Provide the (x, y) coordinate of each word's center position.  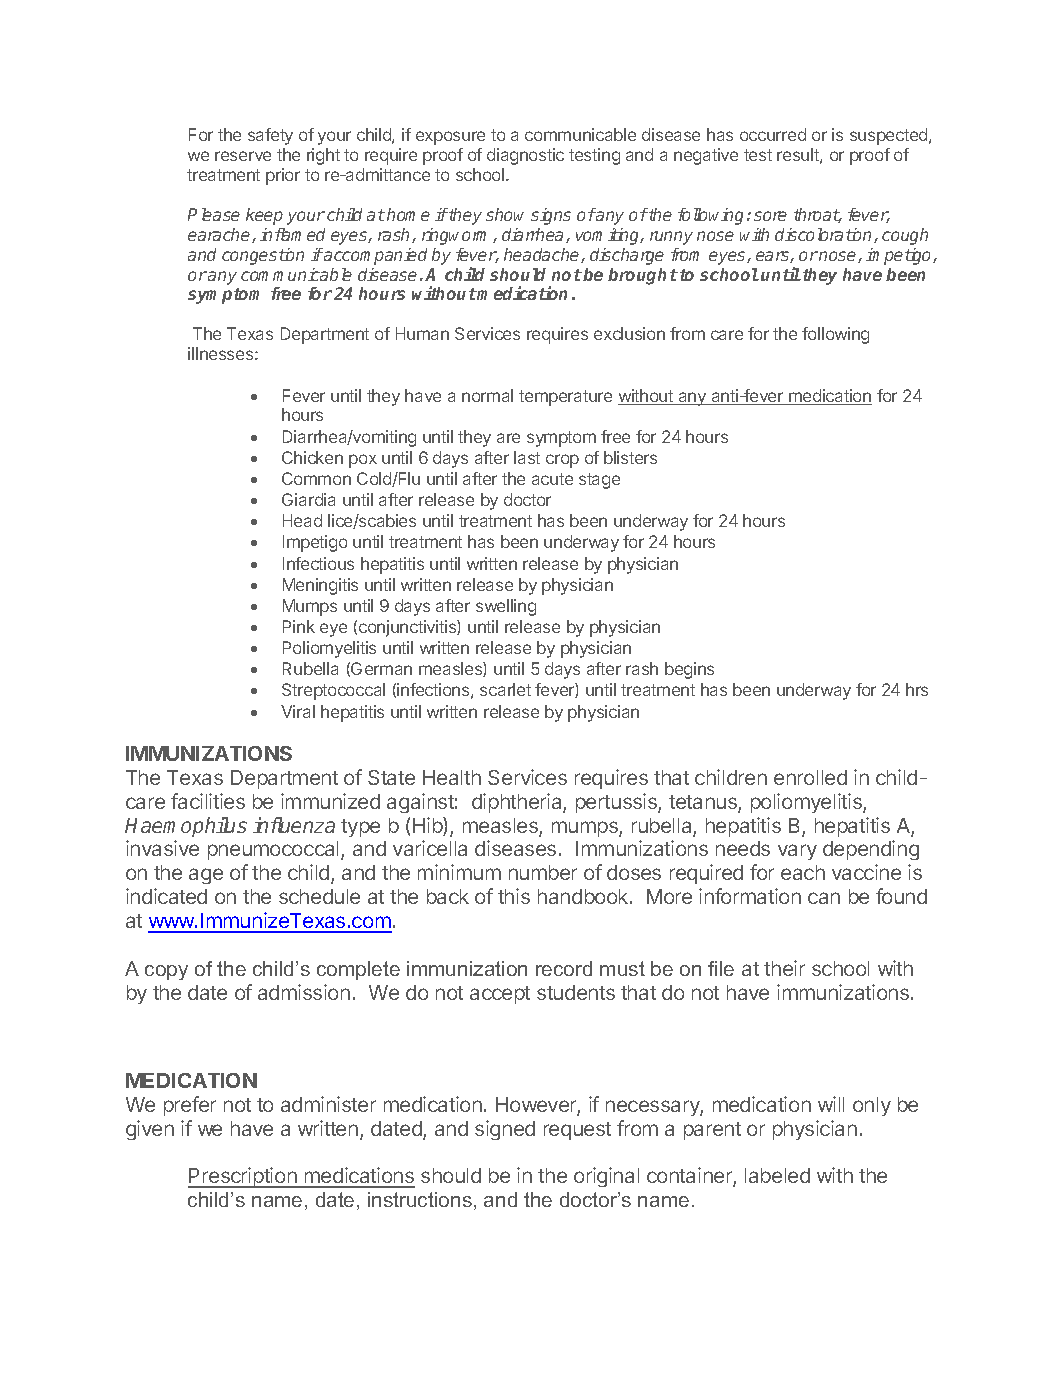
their (784, 968)
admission (304, 992)
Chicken (312, 457)
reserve (243, 156)
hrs (917, 689)
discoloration (825, 235)
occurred (773, 134)
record (564, 968)
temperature (565, 398)
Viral (298, 711)
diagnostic (525, 156)
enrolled (810, 777)
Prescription (243, 1177)
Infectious (318, 563)
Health (452, 777)
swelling (506, 607)
